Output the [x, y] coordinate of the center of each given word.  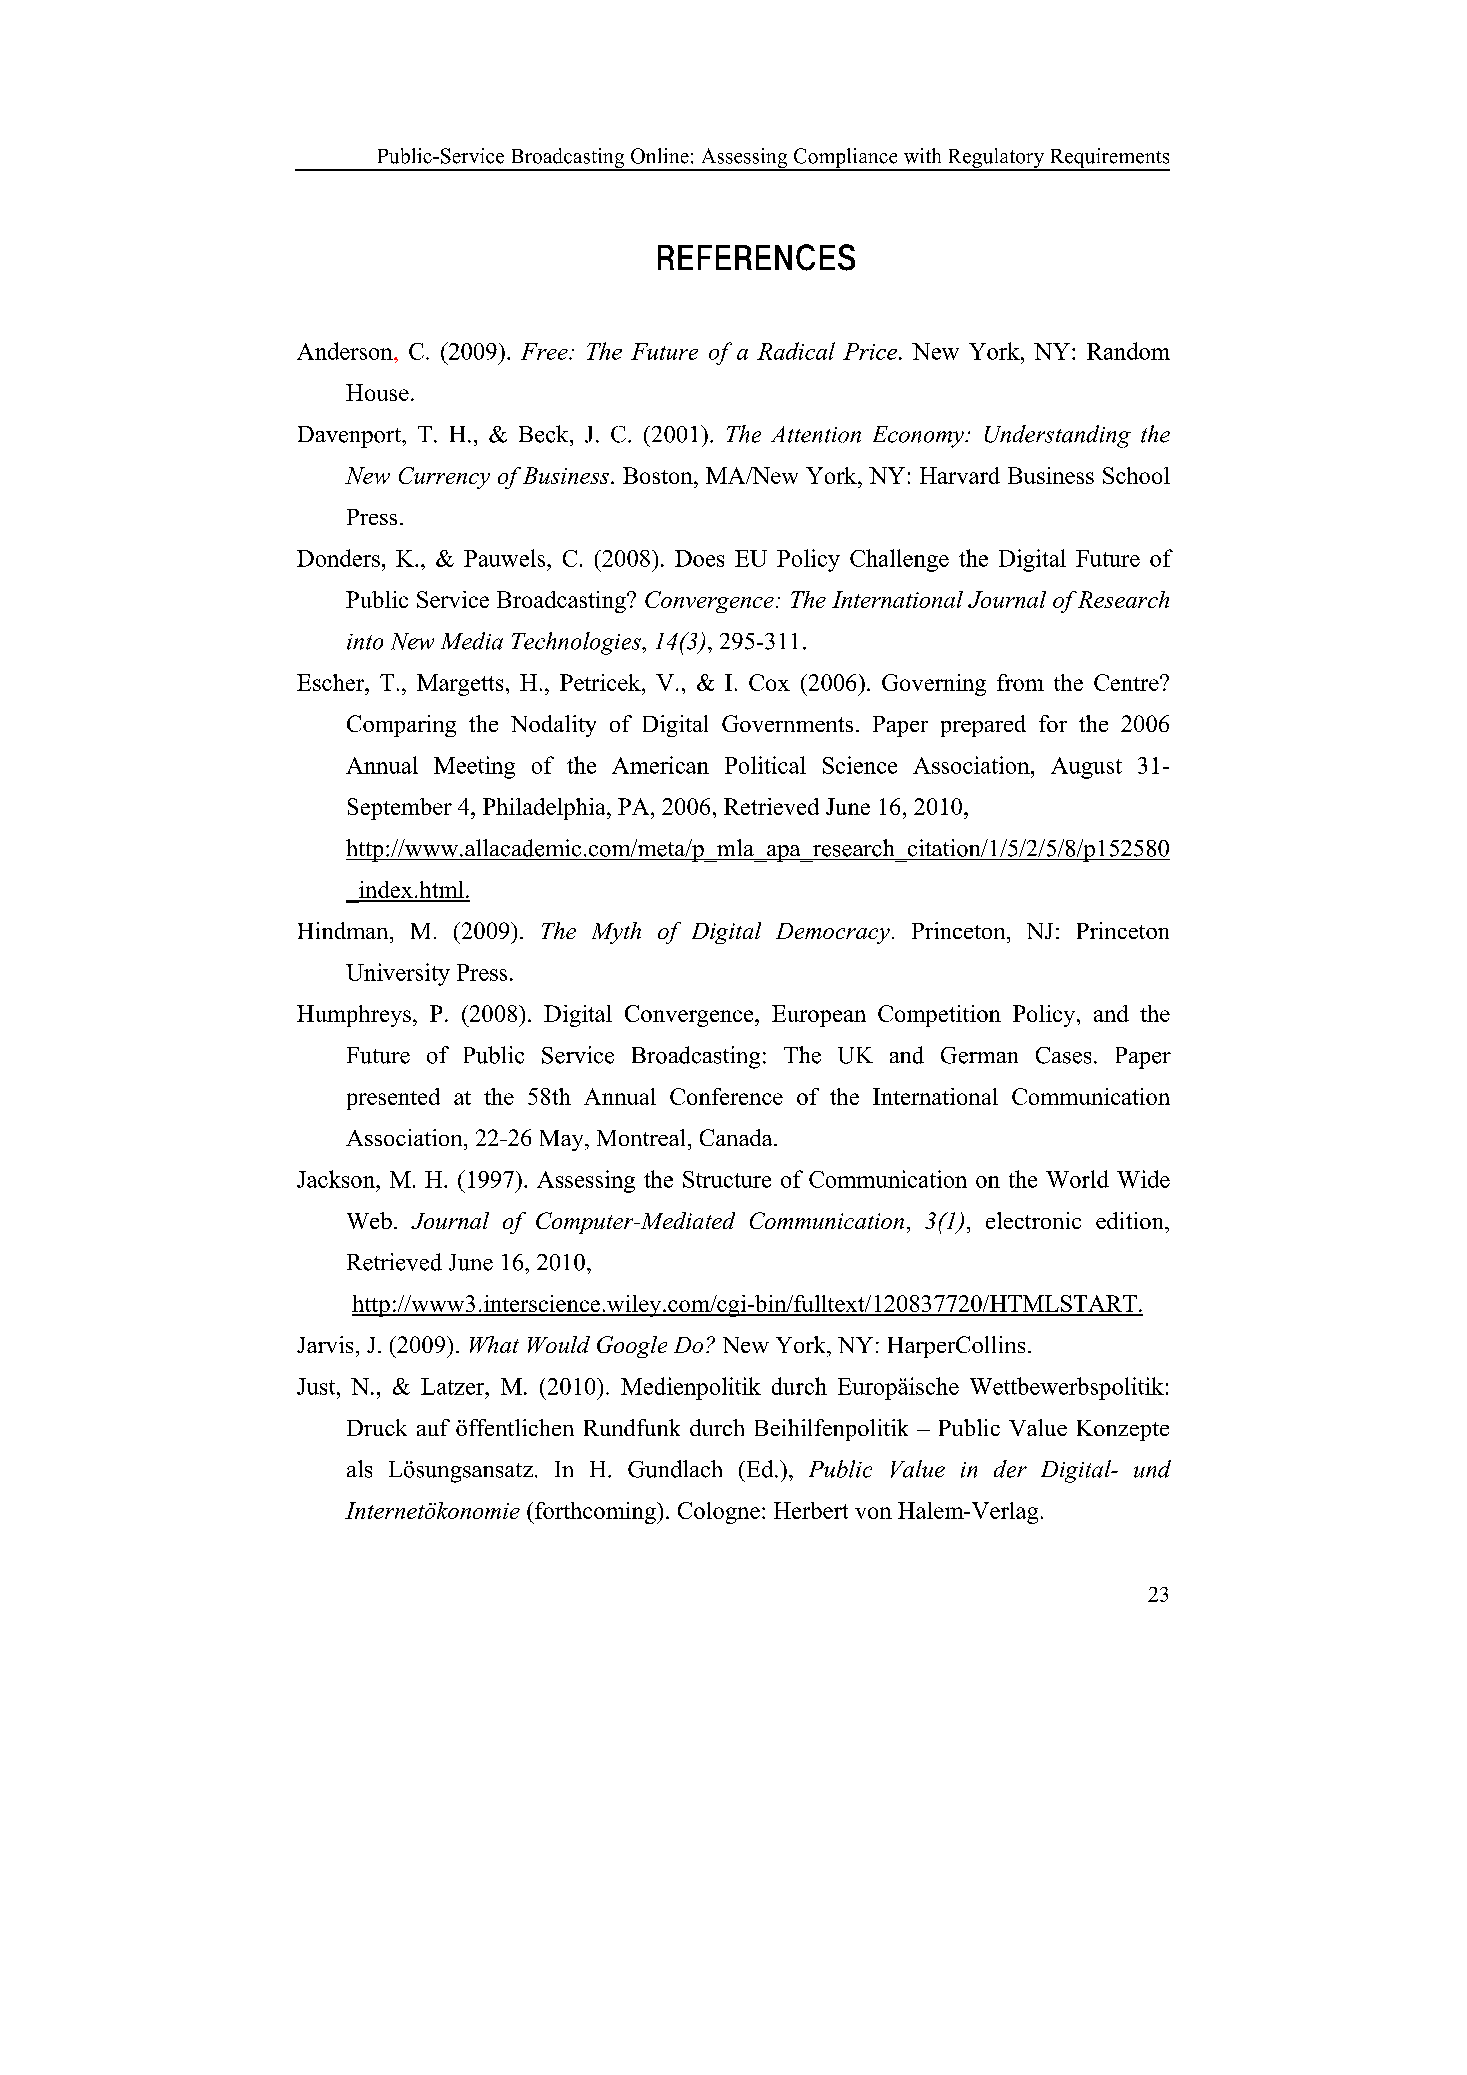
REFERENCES [756, 257]
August [1086, 768]
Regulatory [995, 159]
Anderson [346, 351]
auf [433, 1427]
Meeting [474, 767]
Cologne [719, 1513]
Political [765, 765]
